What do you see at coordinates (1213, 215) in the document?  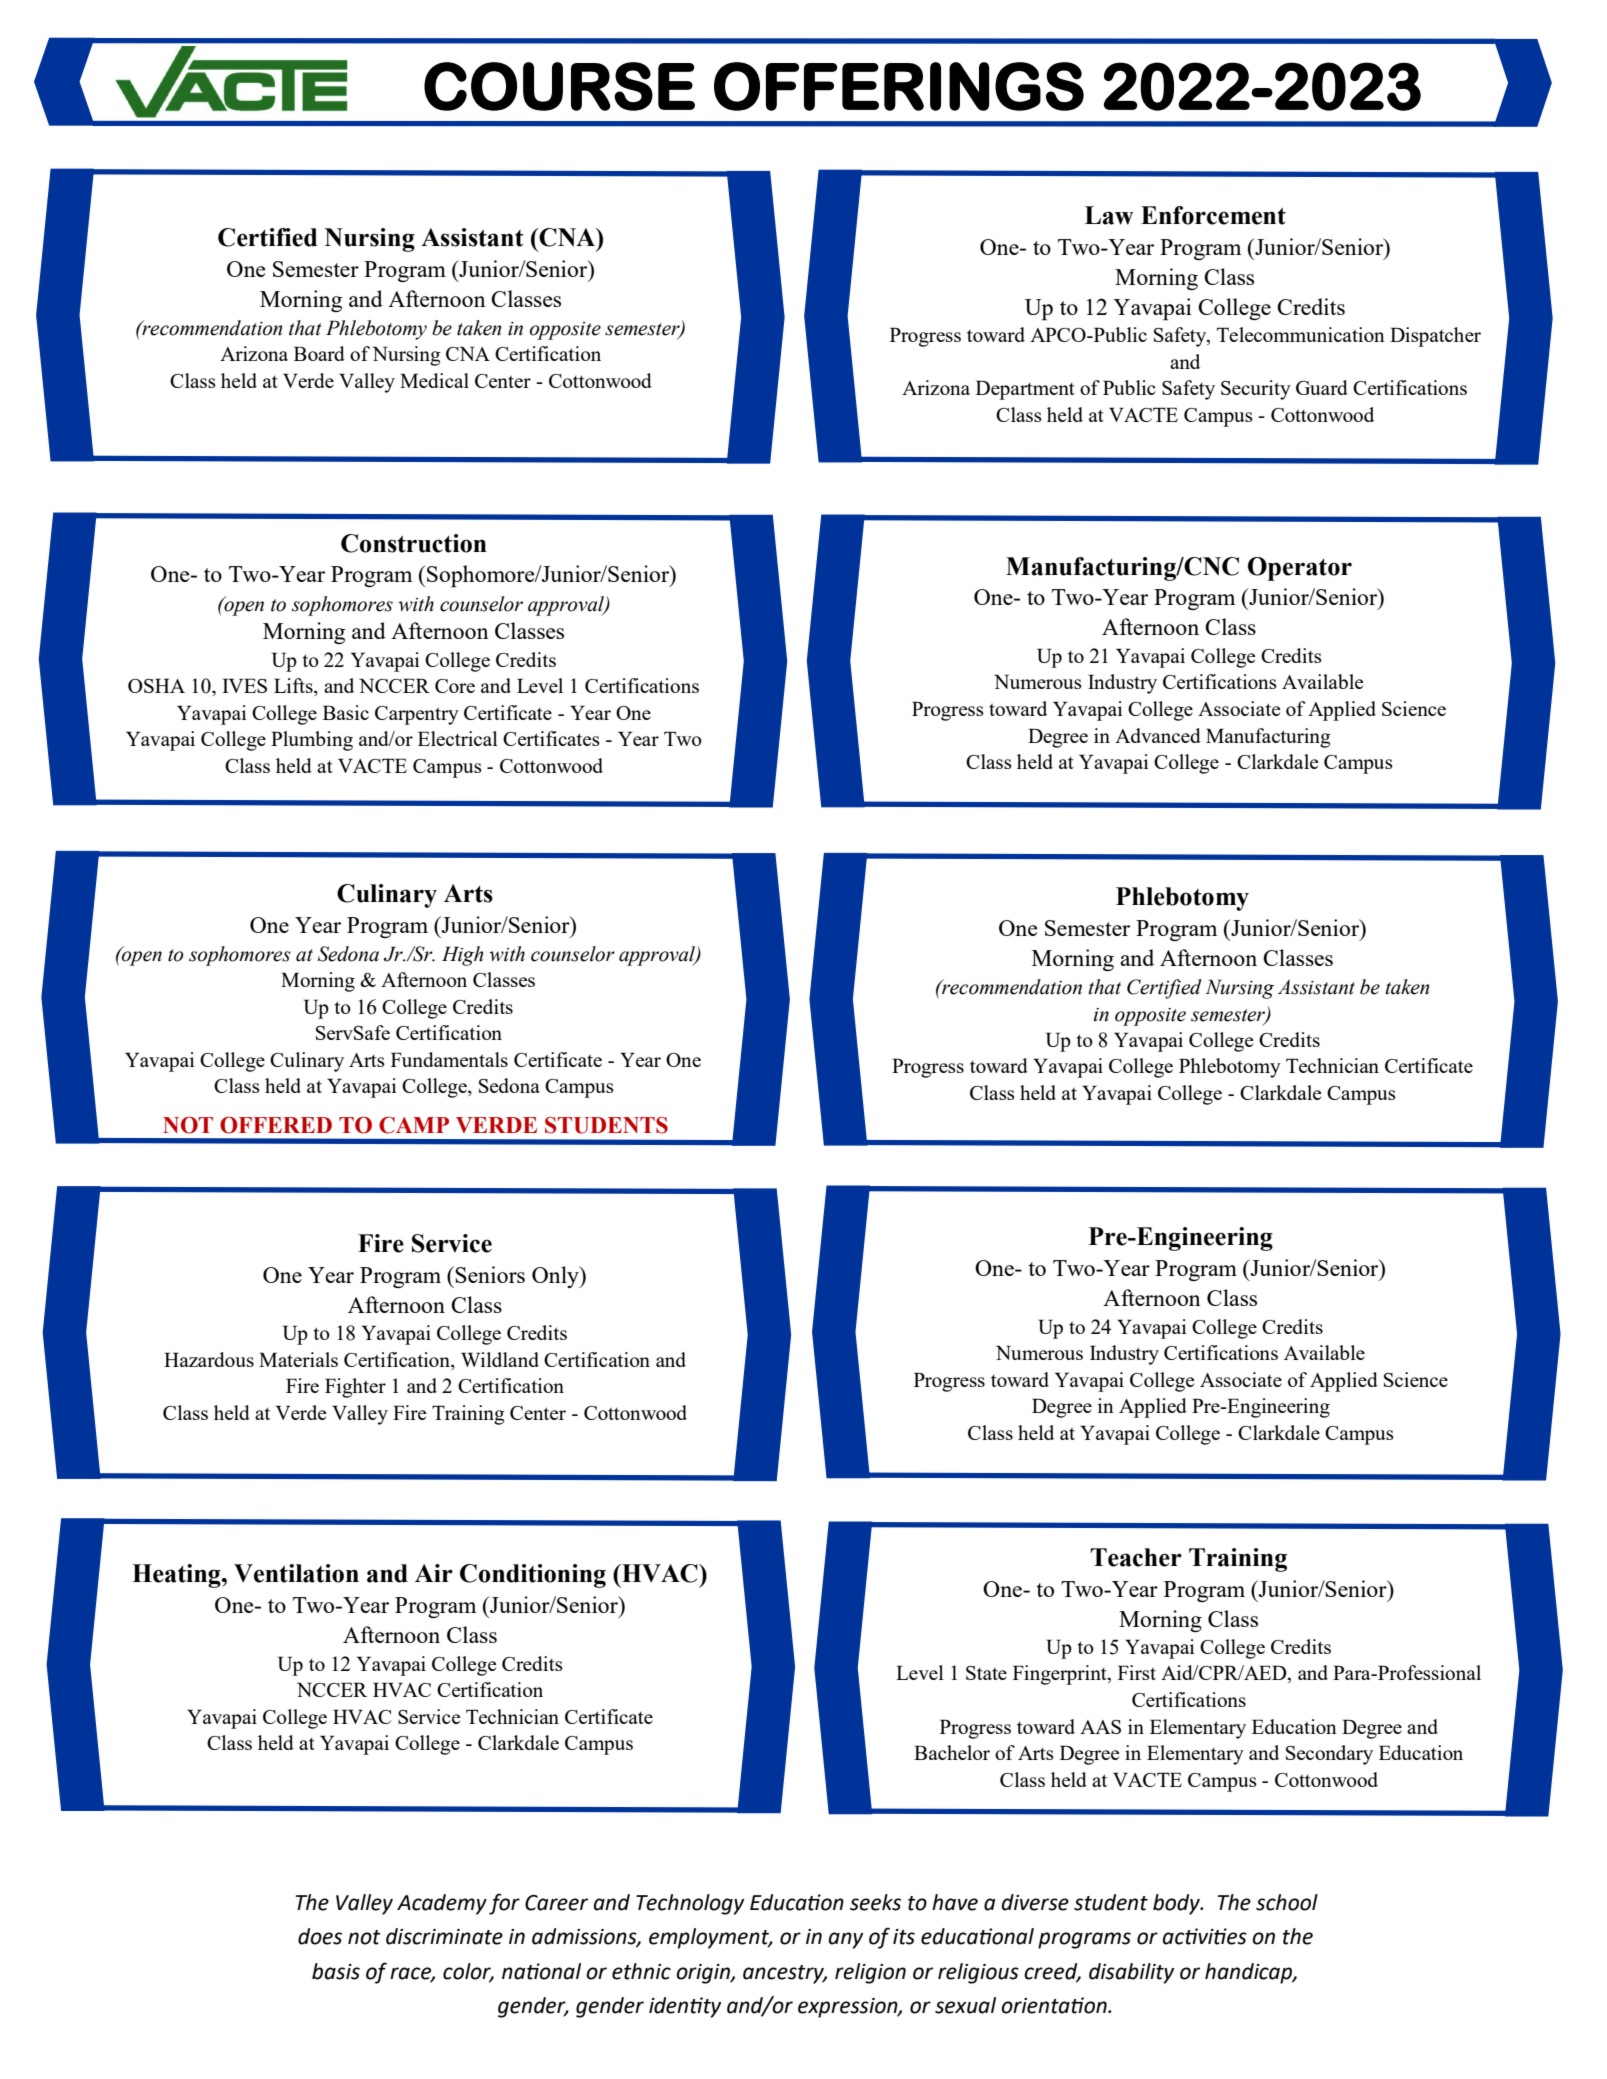 I see `Enforcement` at bounding box center [1213, 215].
